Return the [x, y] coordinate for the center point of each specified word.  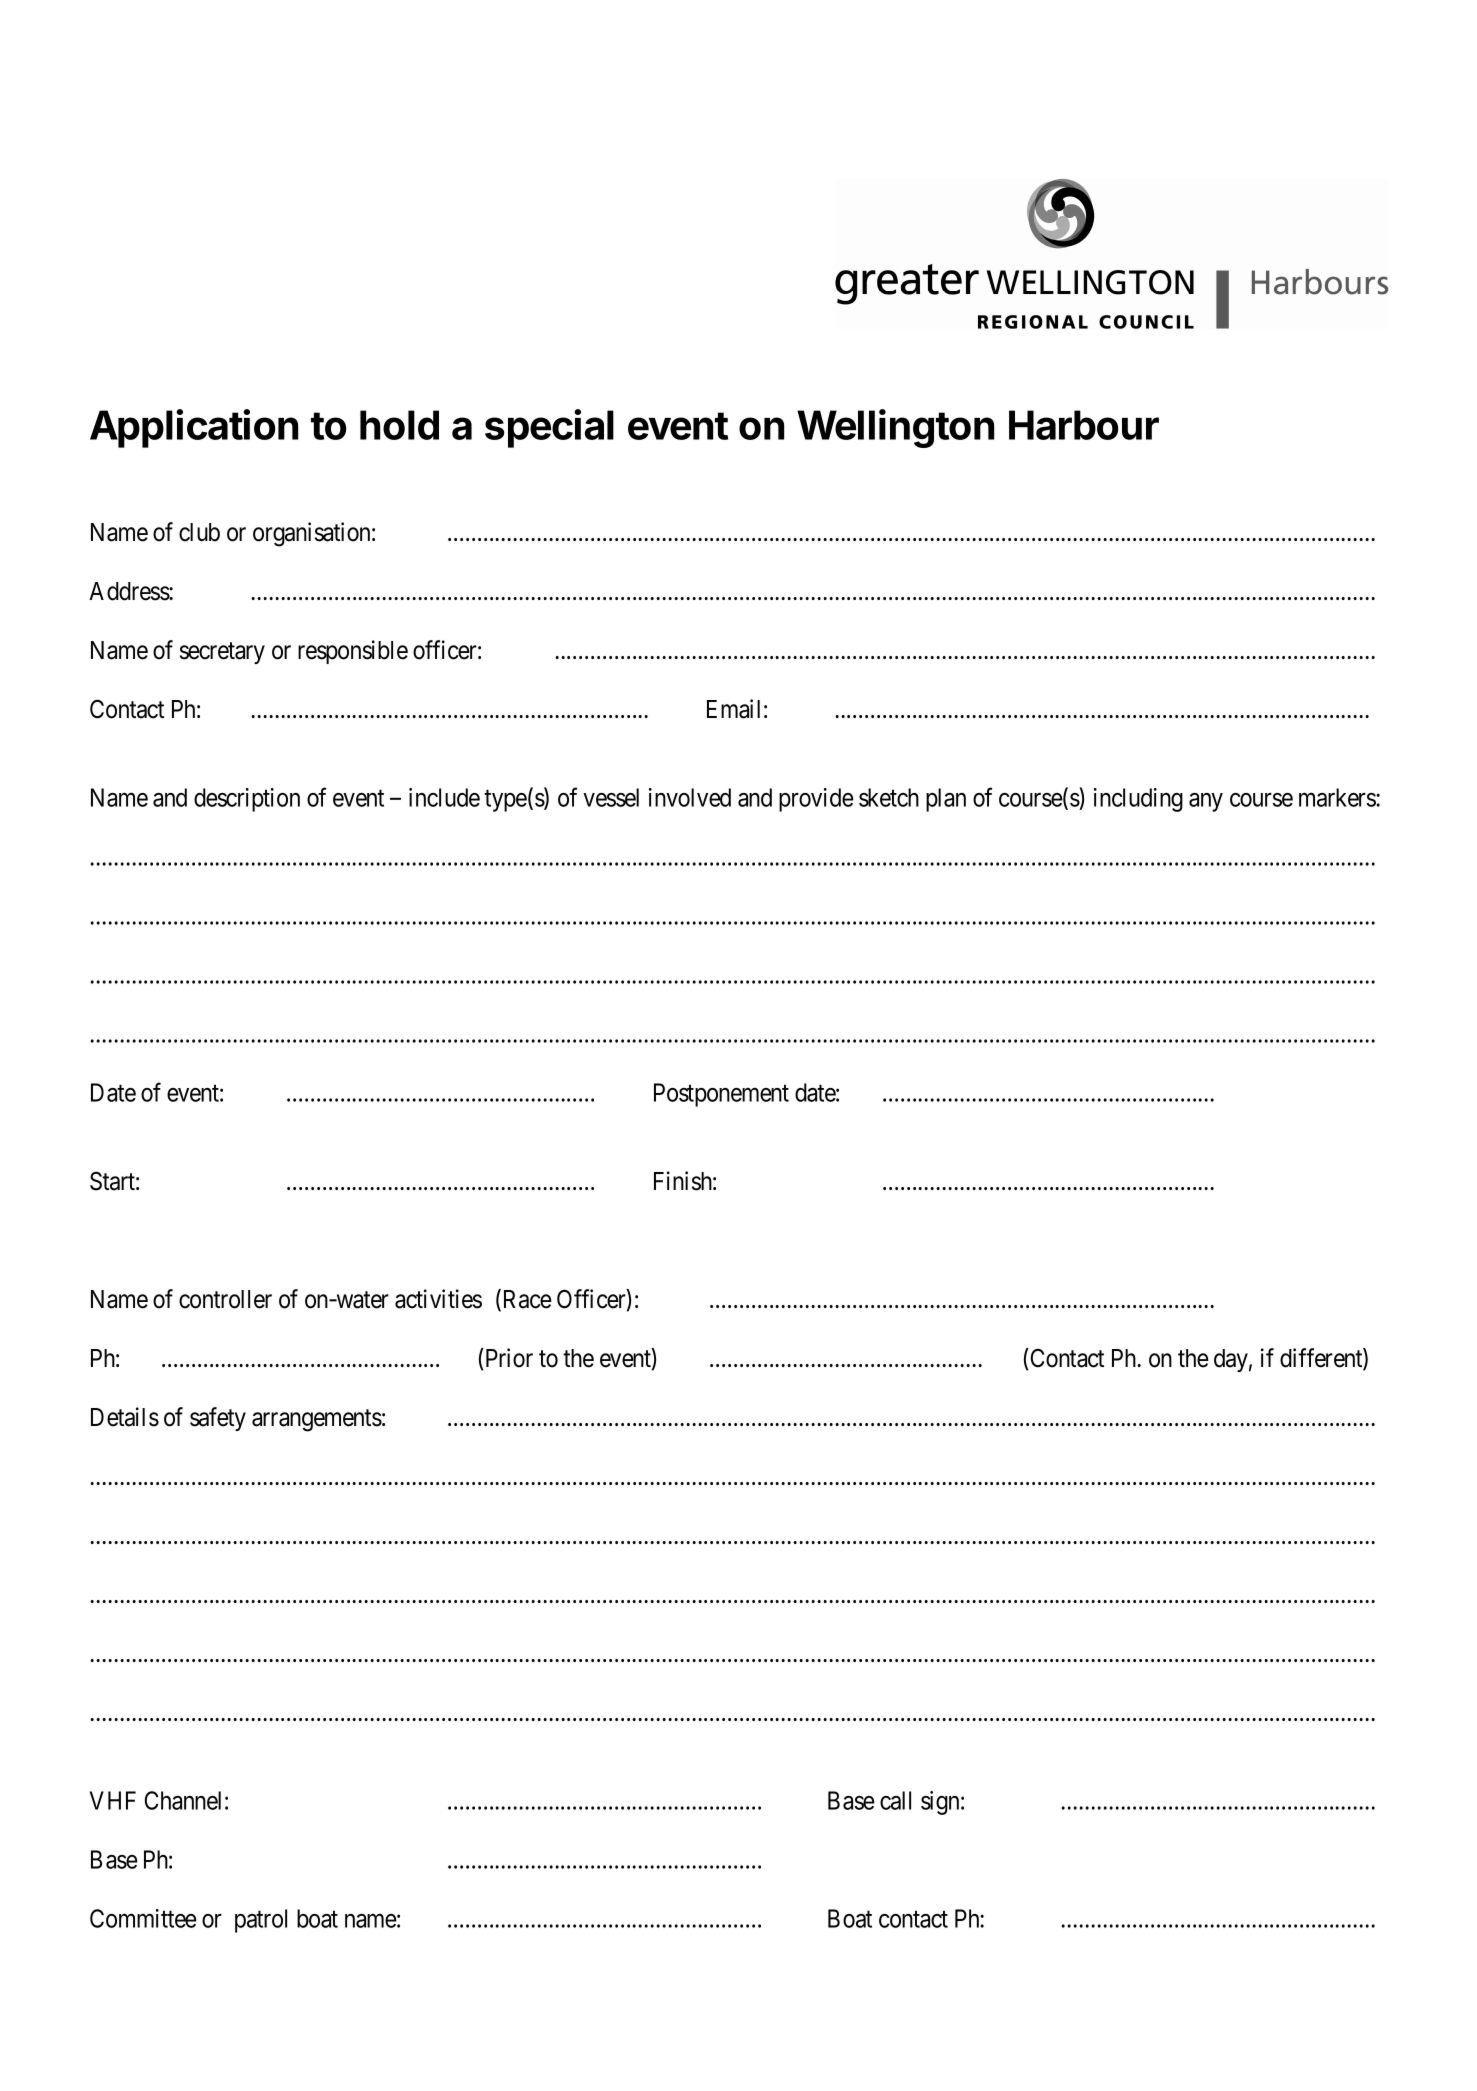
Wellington [895, 428]
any [1206, 802]
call [895, 1800]
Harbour [1084, 425]
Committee [143, 1918]
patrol [261, 1921]
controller [225, 1299]
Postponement [721, 1095]
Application [194, 428]
